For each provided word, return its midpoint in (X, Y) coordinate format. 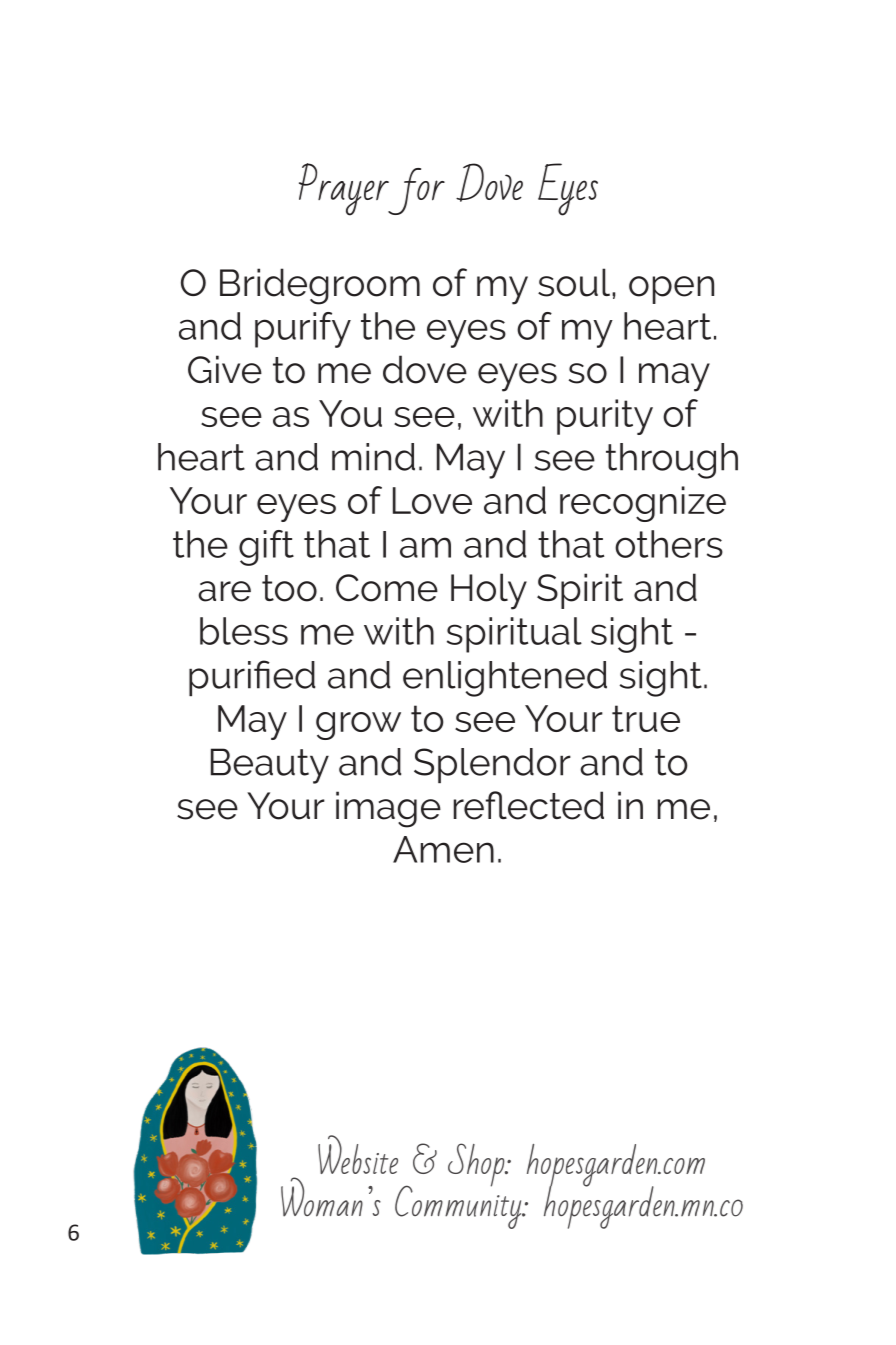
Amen (443, 849)
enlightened (505, 679)
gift (266, 548)
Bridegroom (320, 286)
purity (605, 417)
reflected (529, 805)
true (646, 718)
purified (252, 678)
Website (358, 1154)
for (415, 191)
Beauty (270, 766)
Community (459, 1206)
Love (432, 500)
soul (574, 282)
